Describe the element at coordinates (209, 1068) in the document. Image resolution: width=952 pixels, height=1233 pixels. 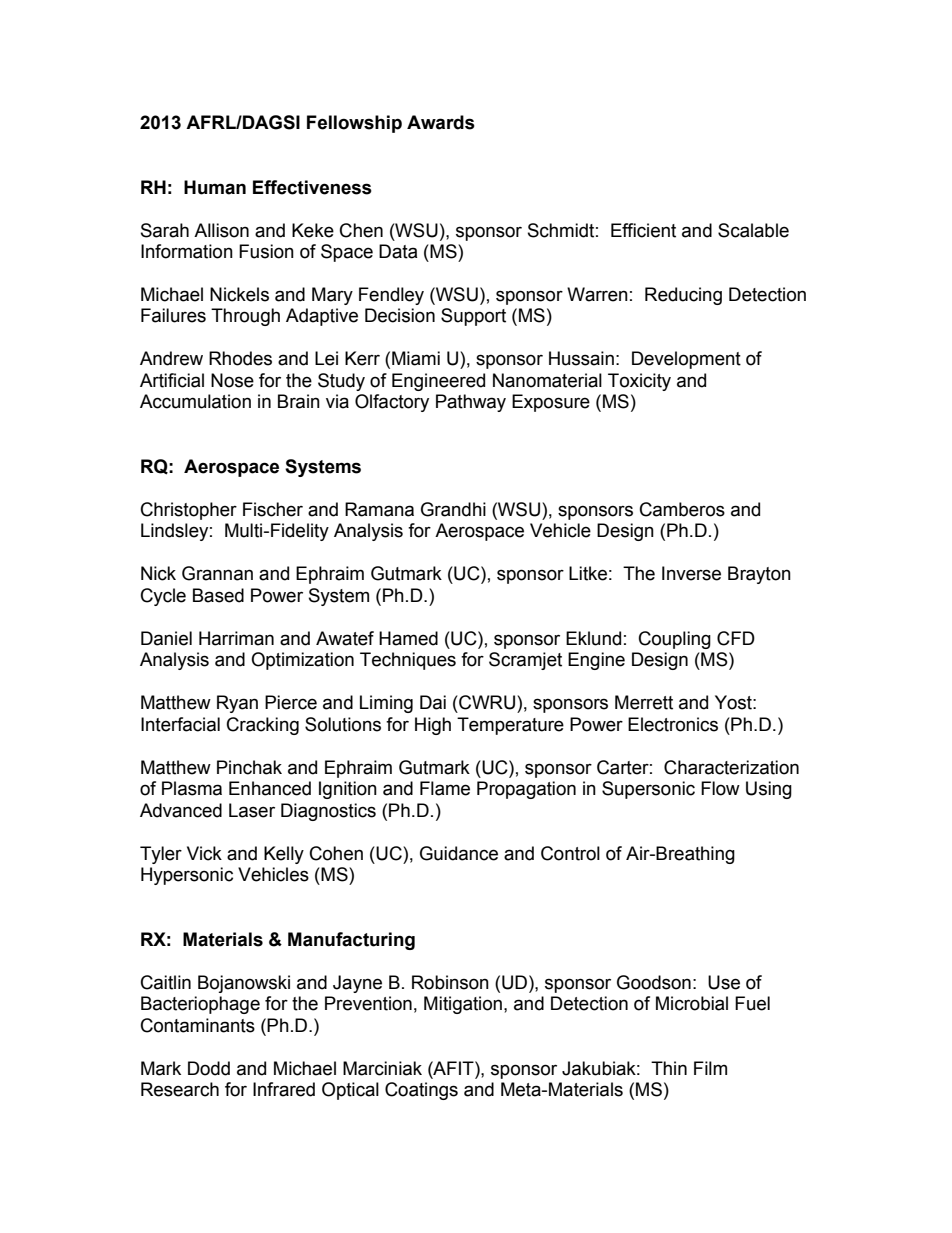
I see `Dodd` at that location.
